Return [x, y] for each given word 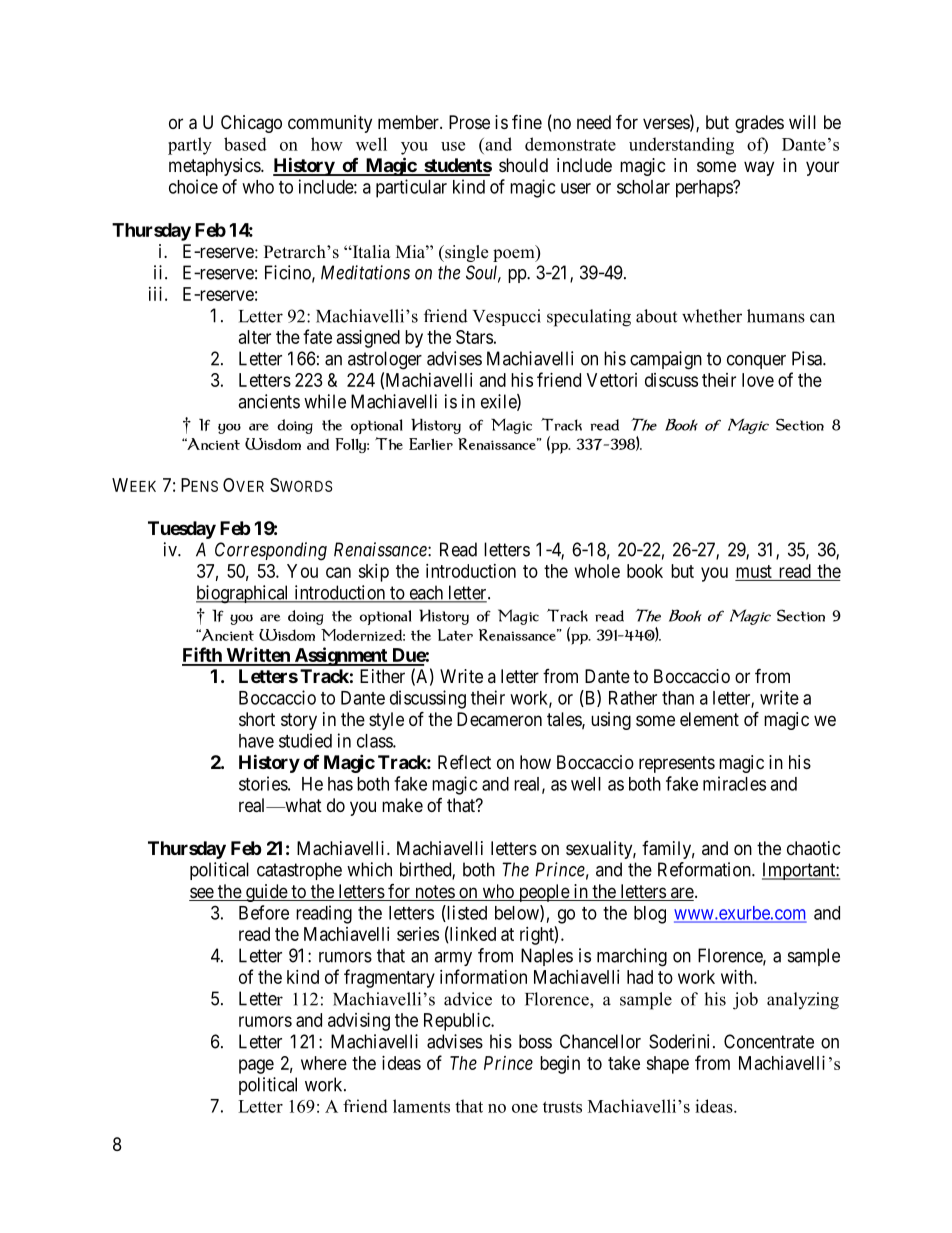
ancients [269, 401]
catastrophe [299, 871]
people [543, 893]
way [759, 168]
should [523, 165]
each [426, 593]
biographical [244, 594]
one [525, 1108]
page [256, 1066]
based [245, 144]
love [758, 380]
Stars [474, 337]
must [754, 571]
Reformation [705, 869]
